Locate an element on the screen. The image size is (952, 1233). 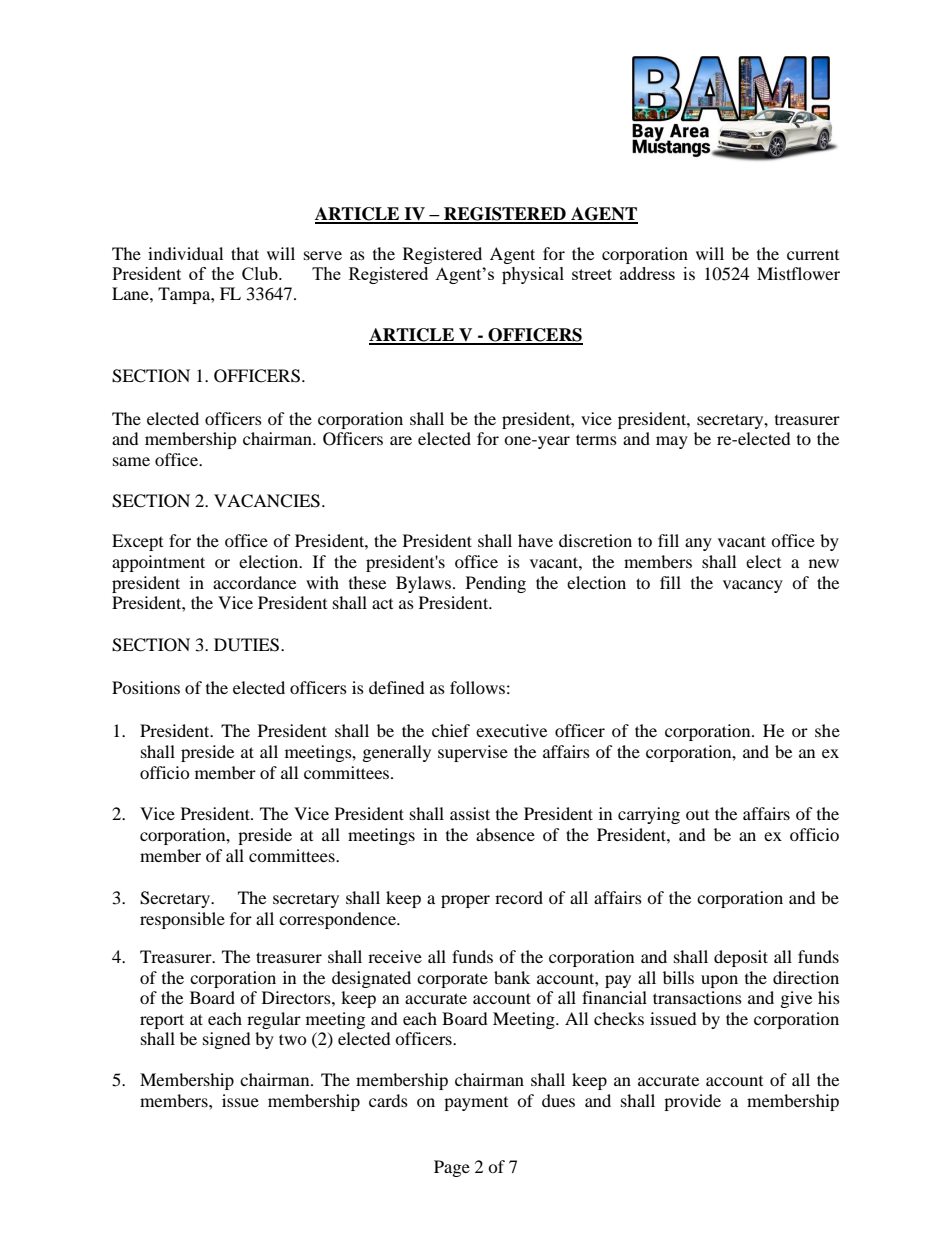
physical is located at coordinates (533, 275).
